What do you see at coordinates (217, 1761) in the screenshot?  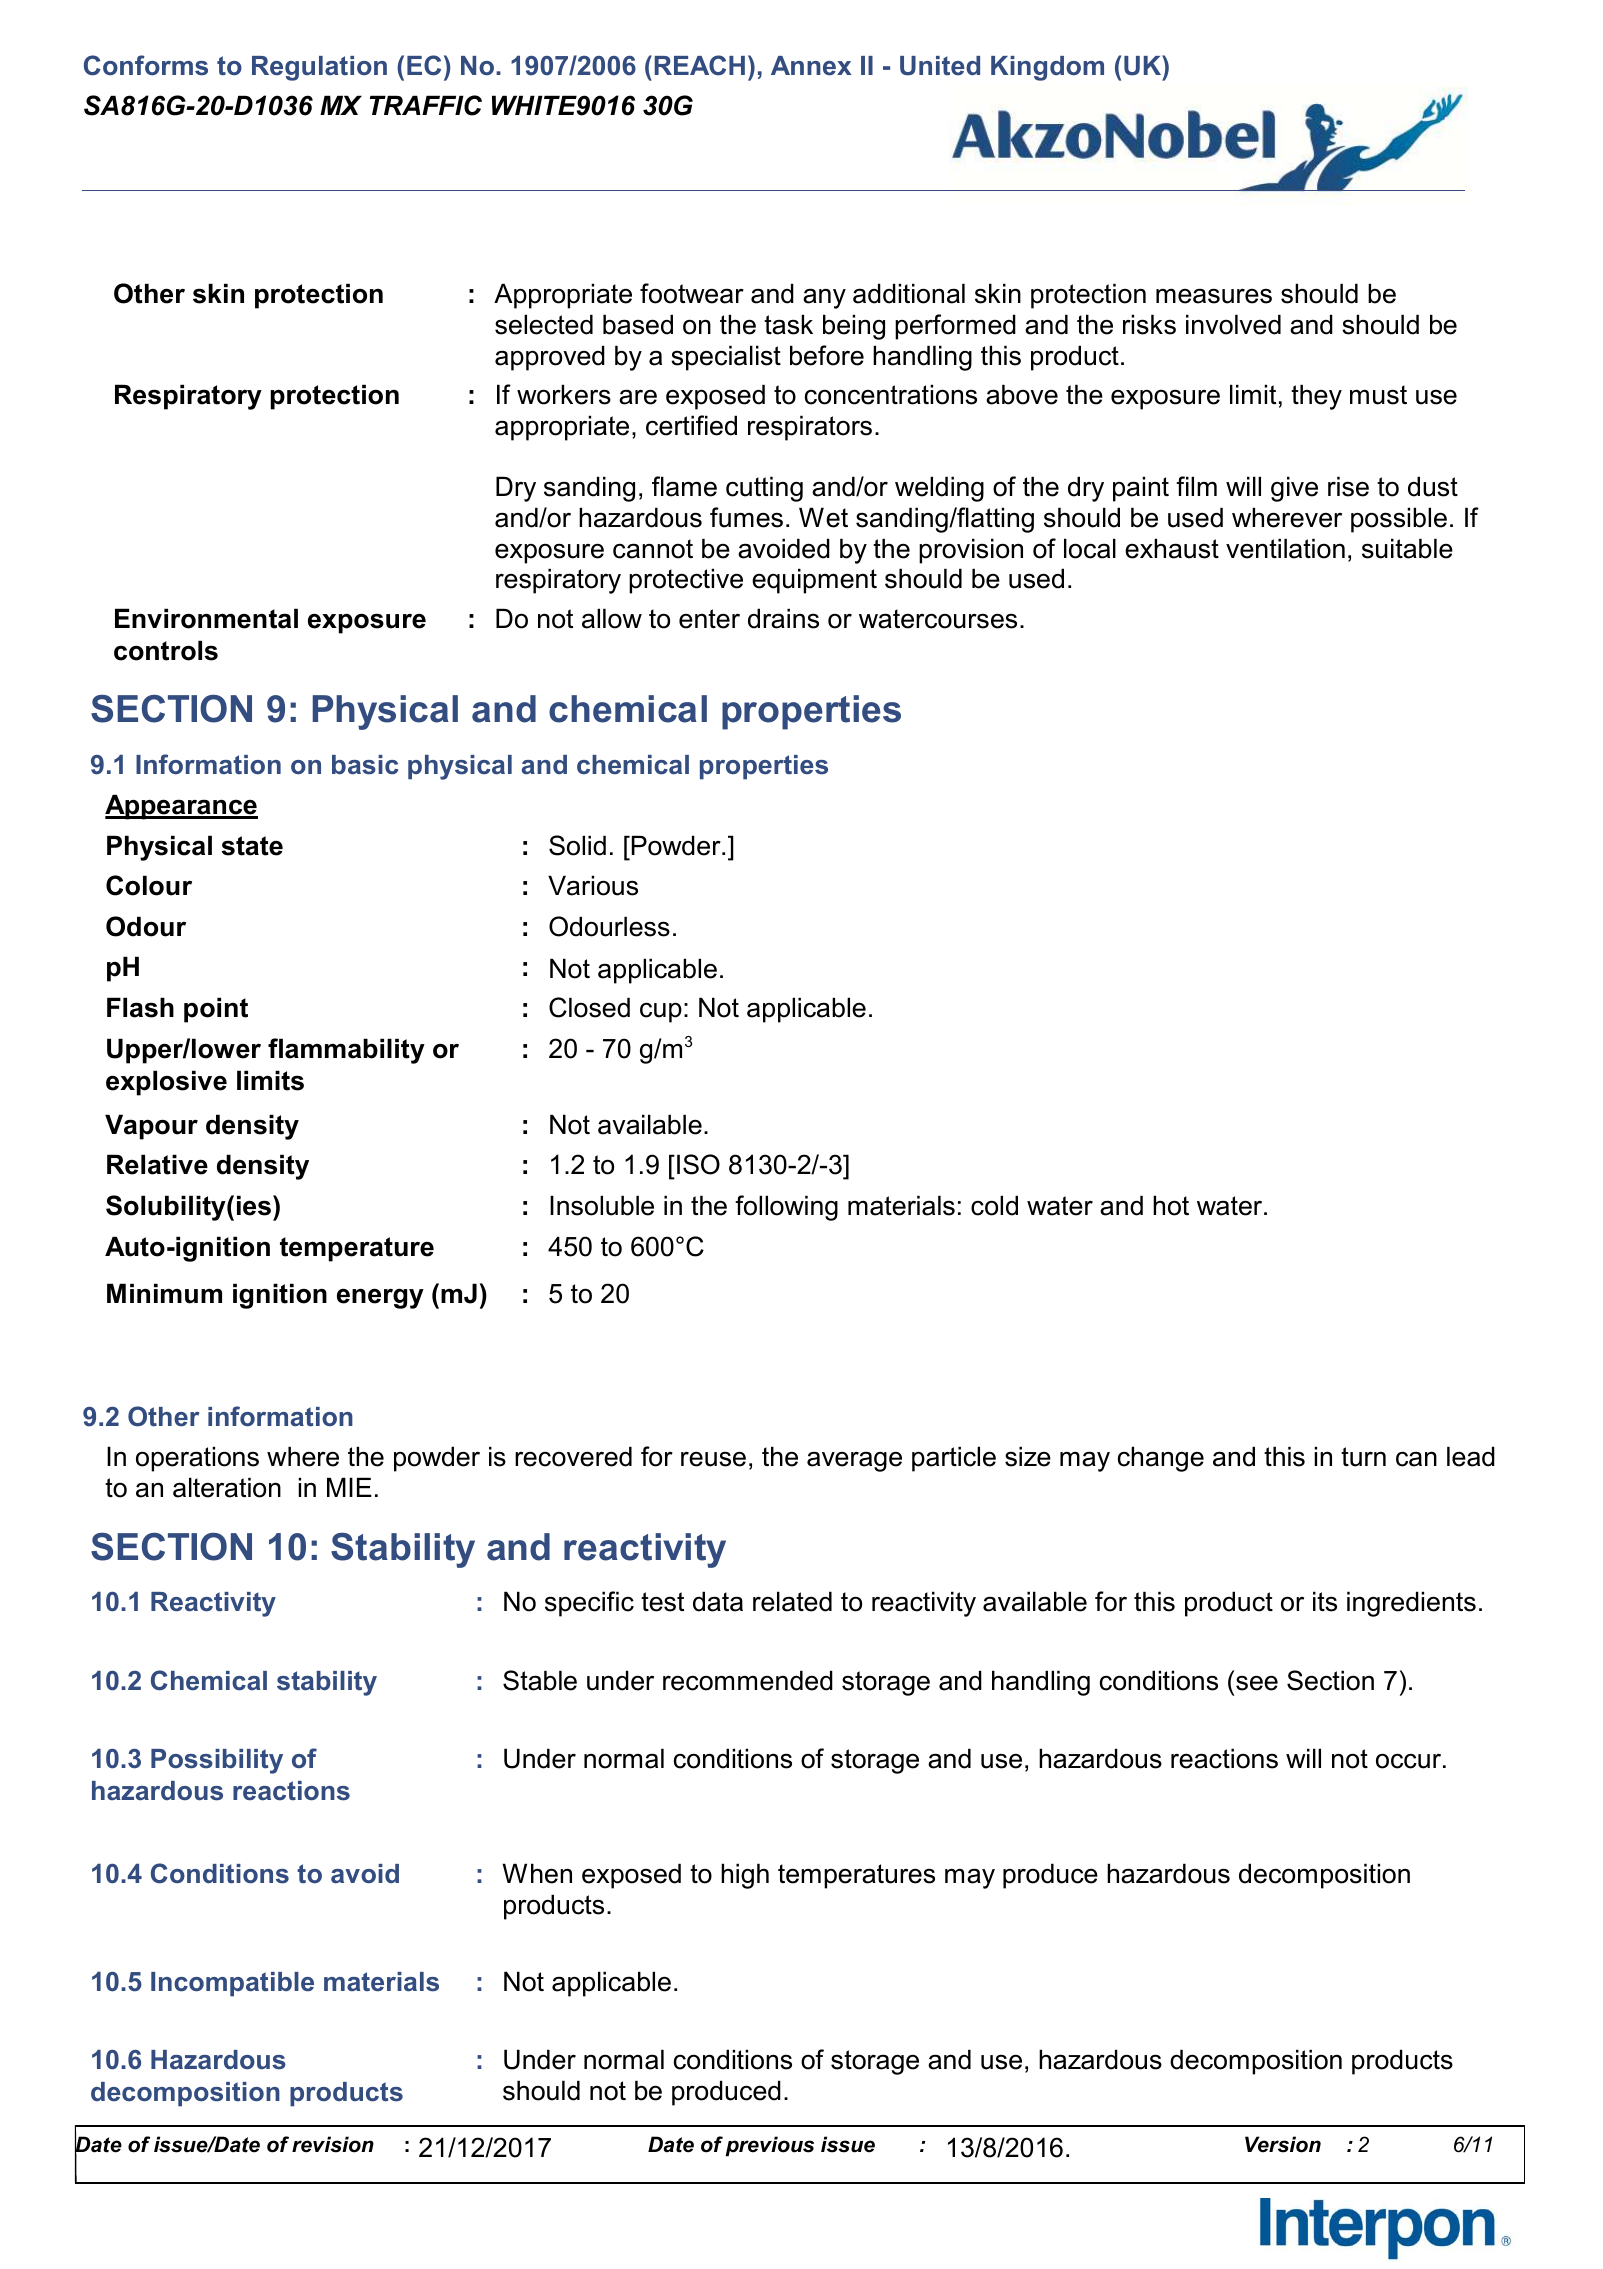 I see `Possibility` at bounding box center [217, 1761].
